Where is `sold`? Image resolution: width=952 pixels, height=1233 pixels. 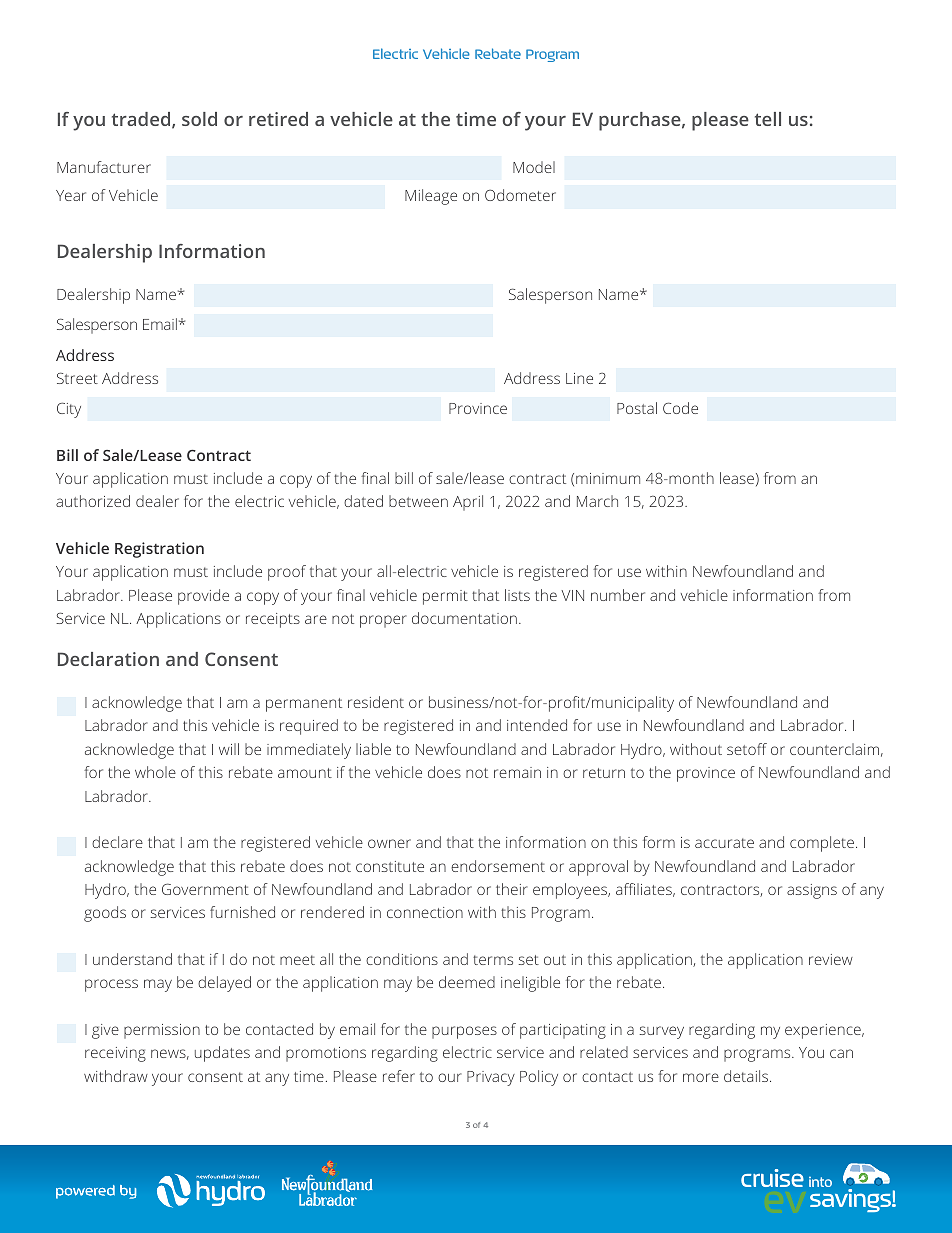
sold is located at coordinates (199, 119).
